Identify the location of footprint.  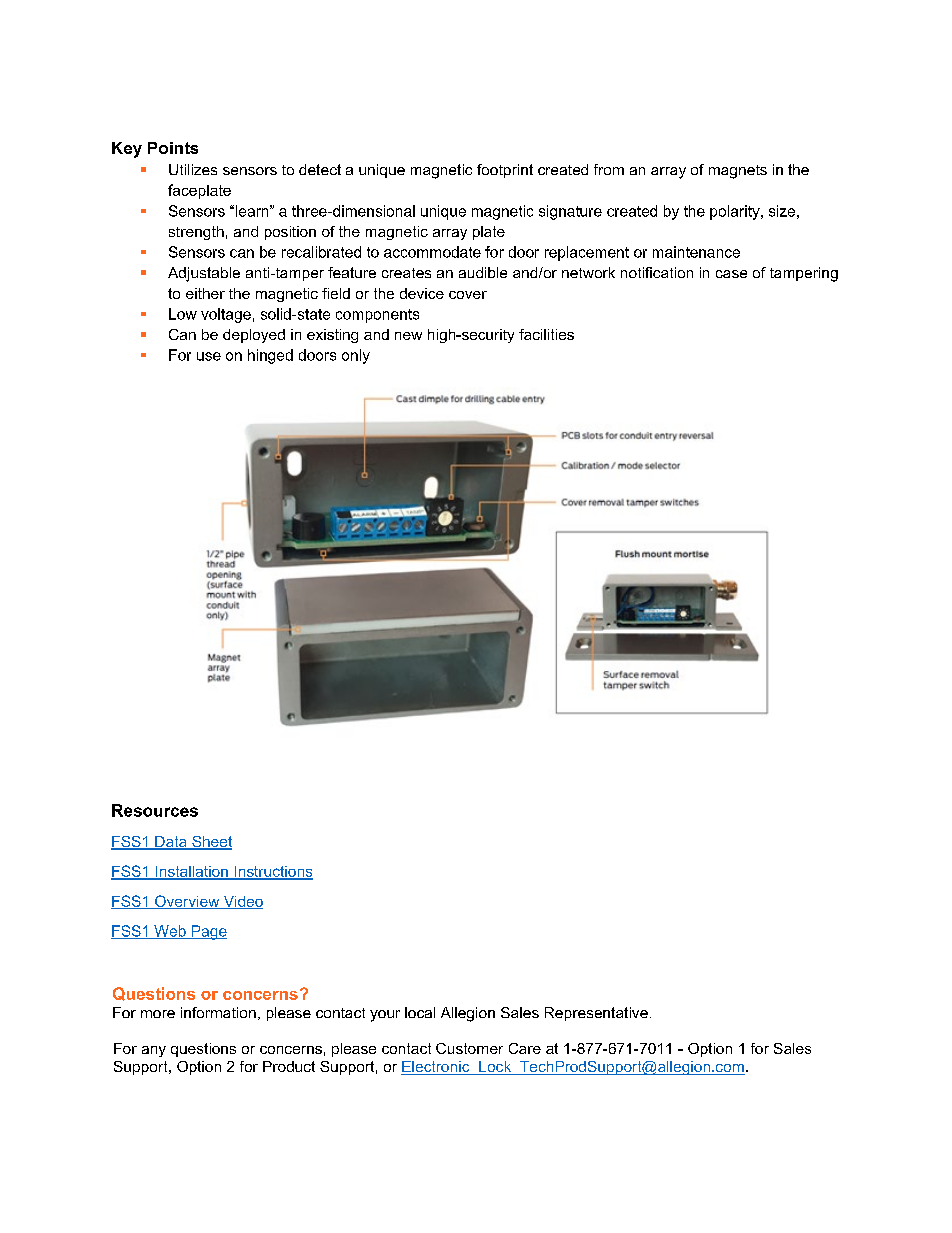
(505, 171).
